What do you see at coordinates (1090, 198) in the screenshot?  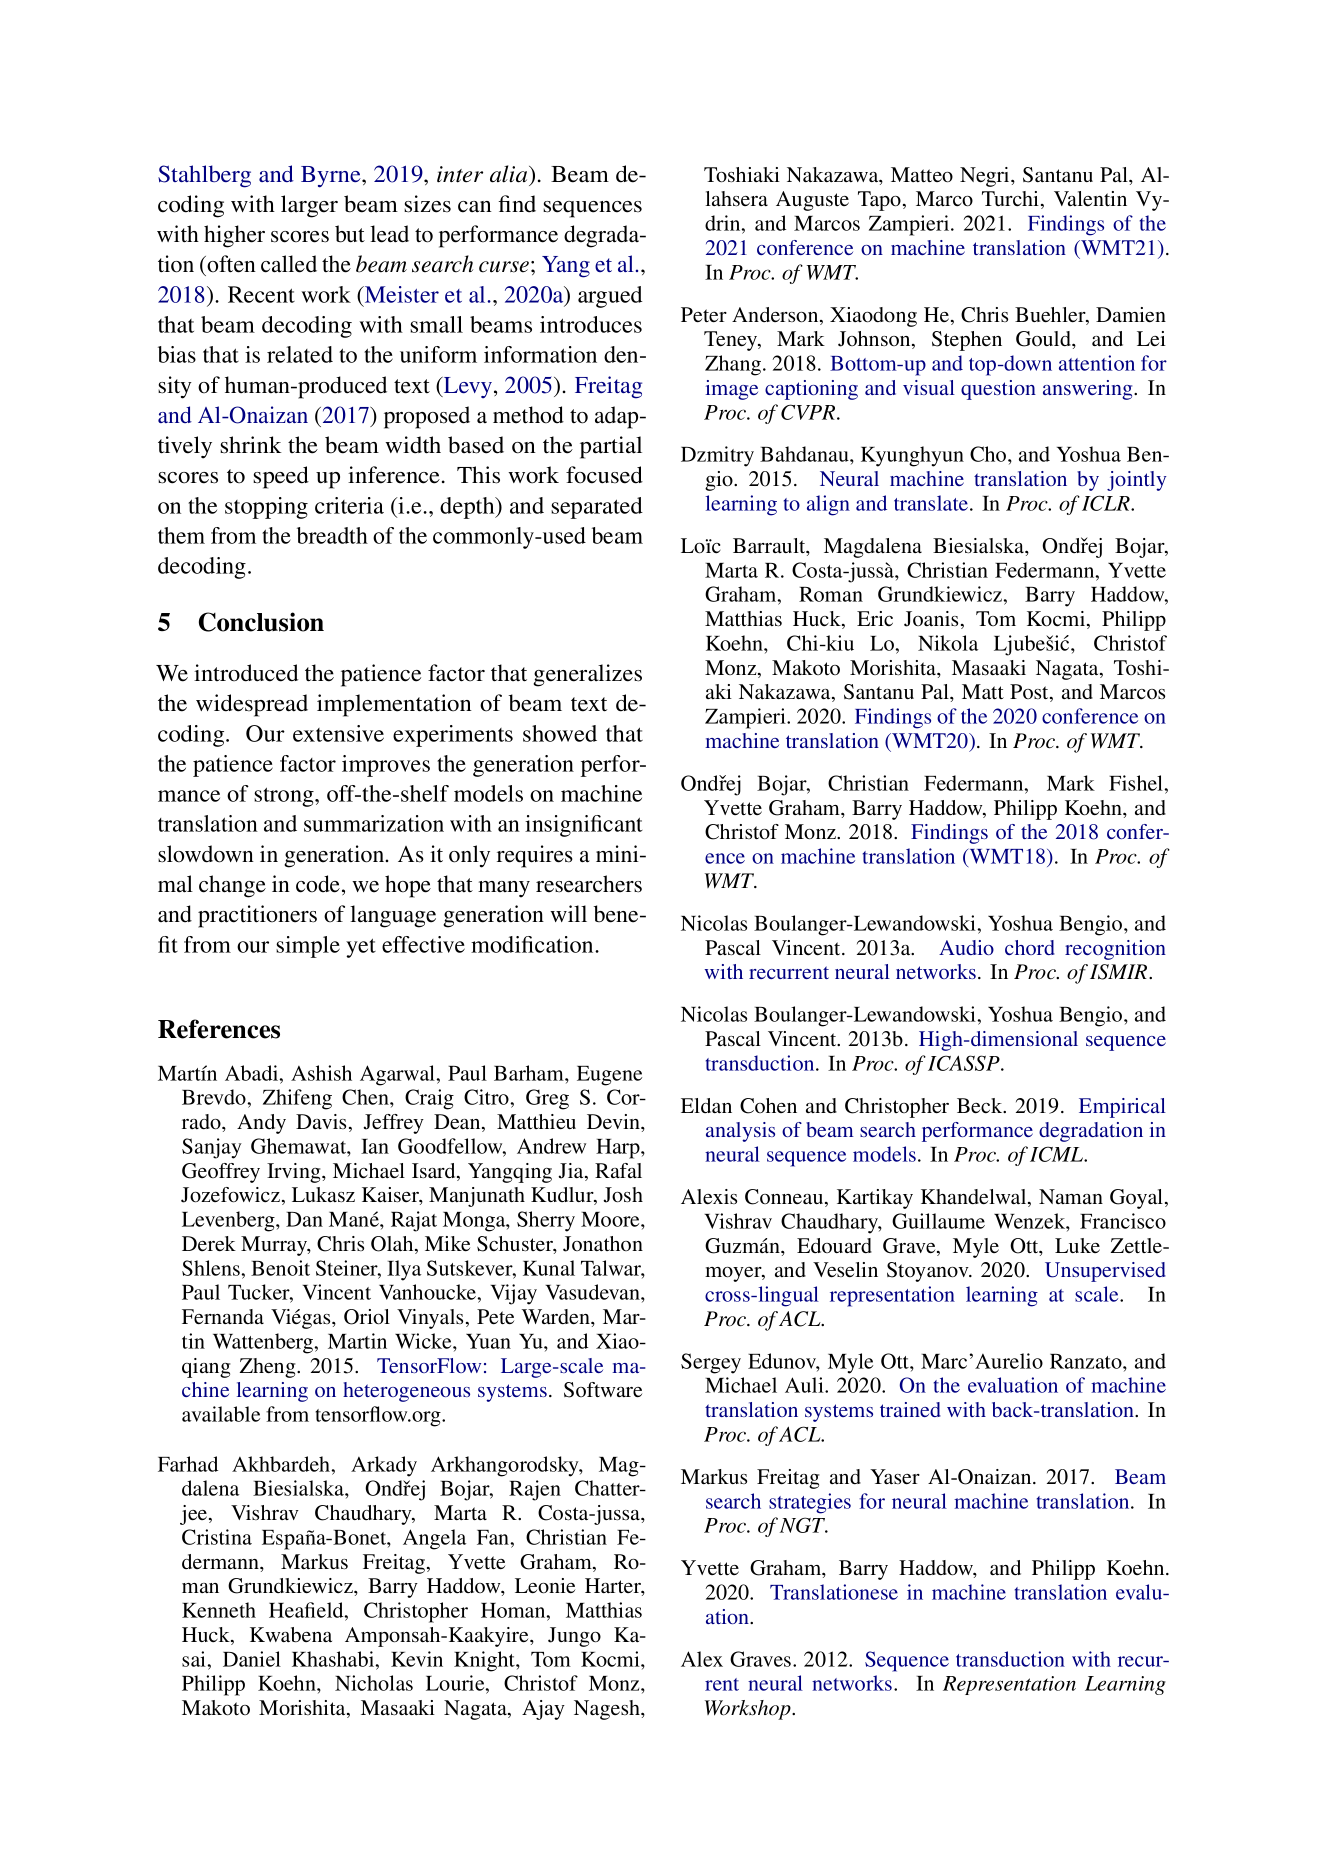 I see `Valentin` at bounding box center [1090, 198].
